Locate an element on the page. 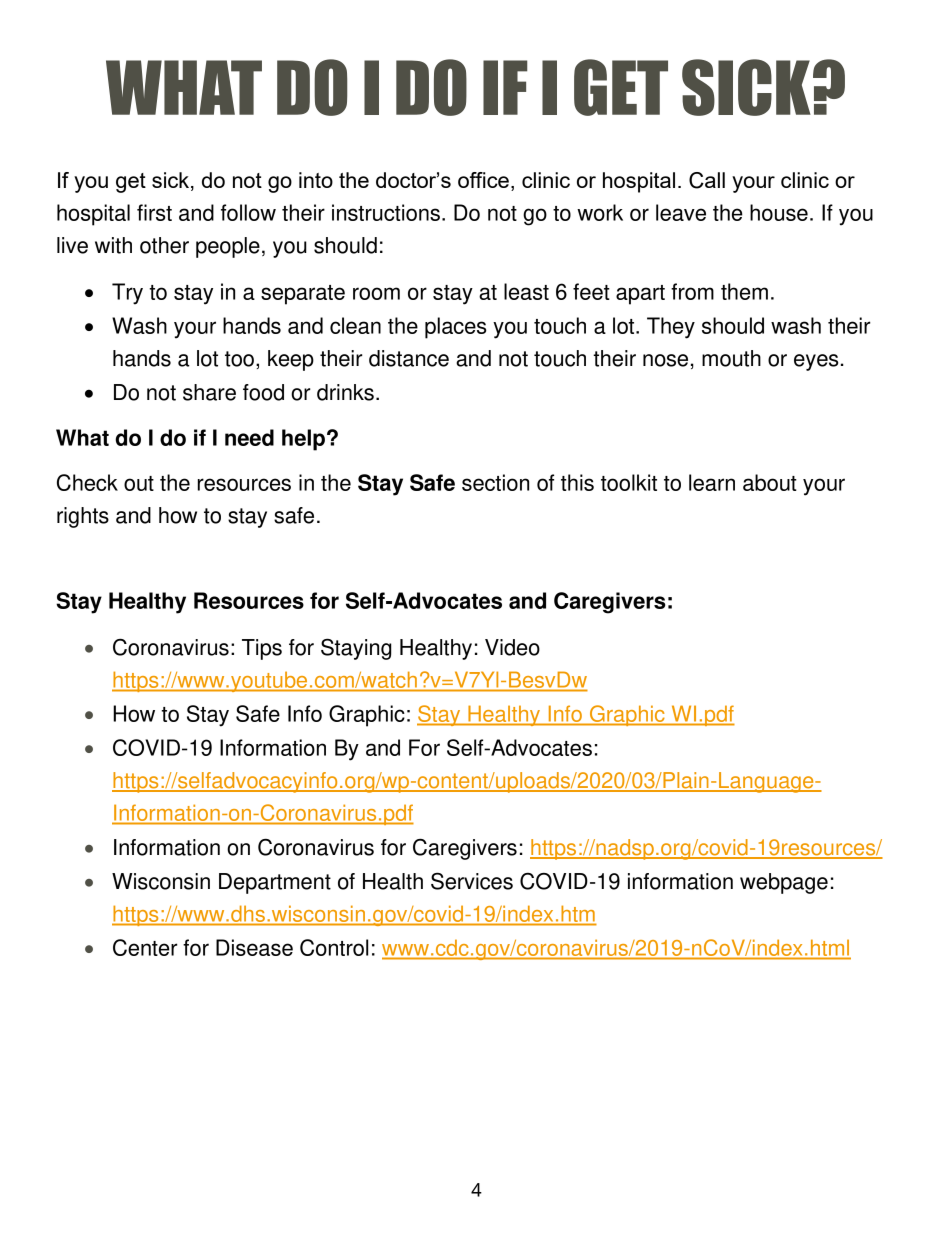  Tips is located at coordinates (262, 649).
